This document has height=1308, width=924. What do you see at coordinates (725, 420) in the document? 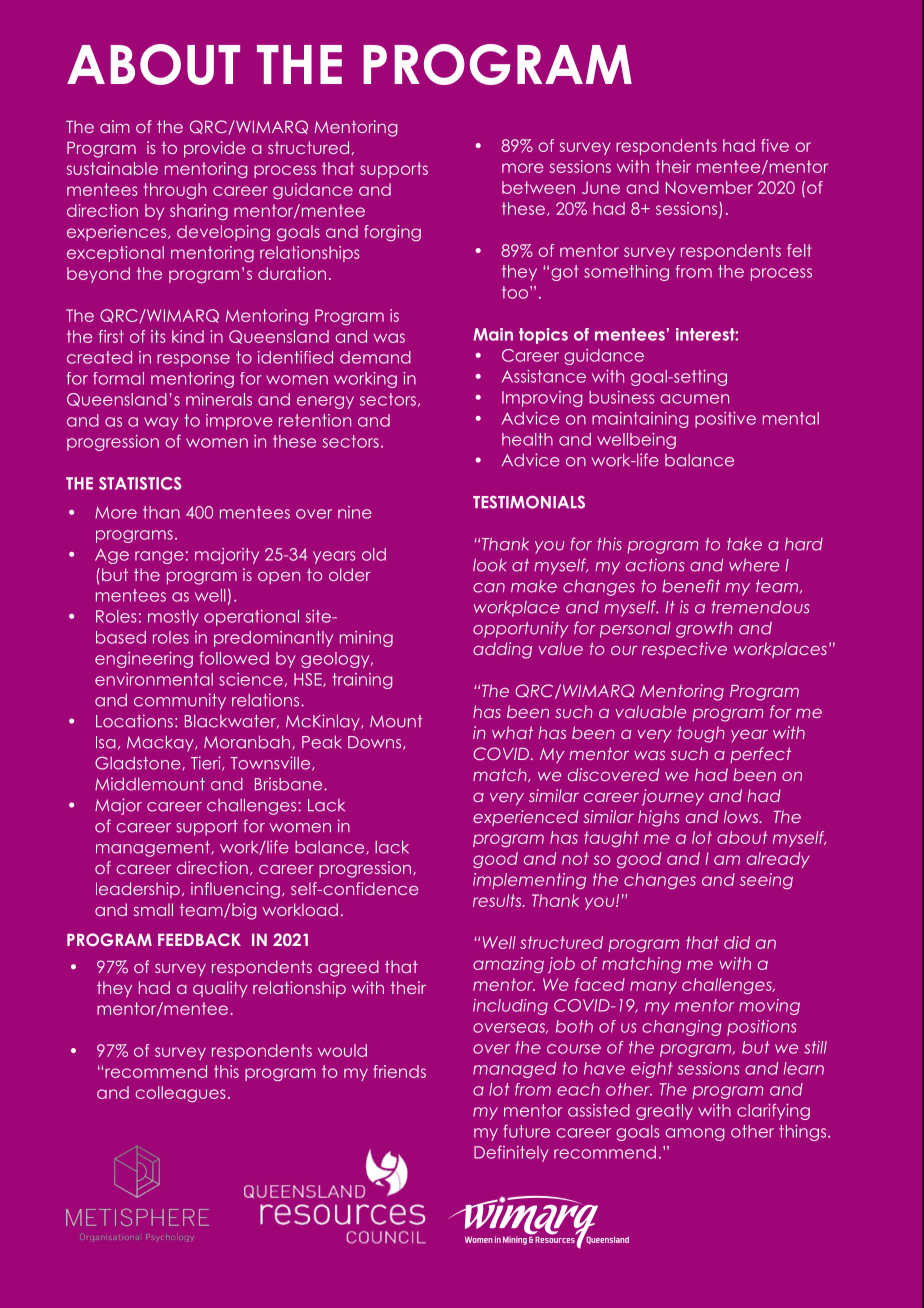
I see `positive` at bounding box center [725, 420].
